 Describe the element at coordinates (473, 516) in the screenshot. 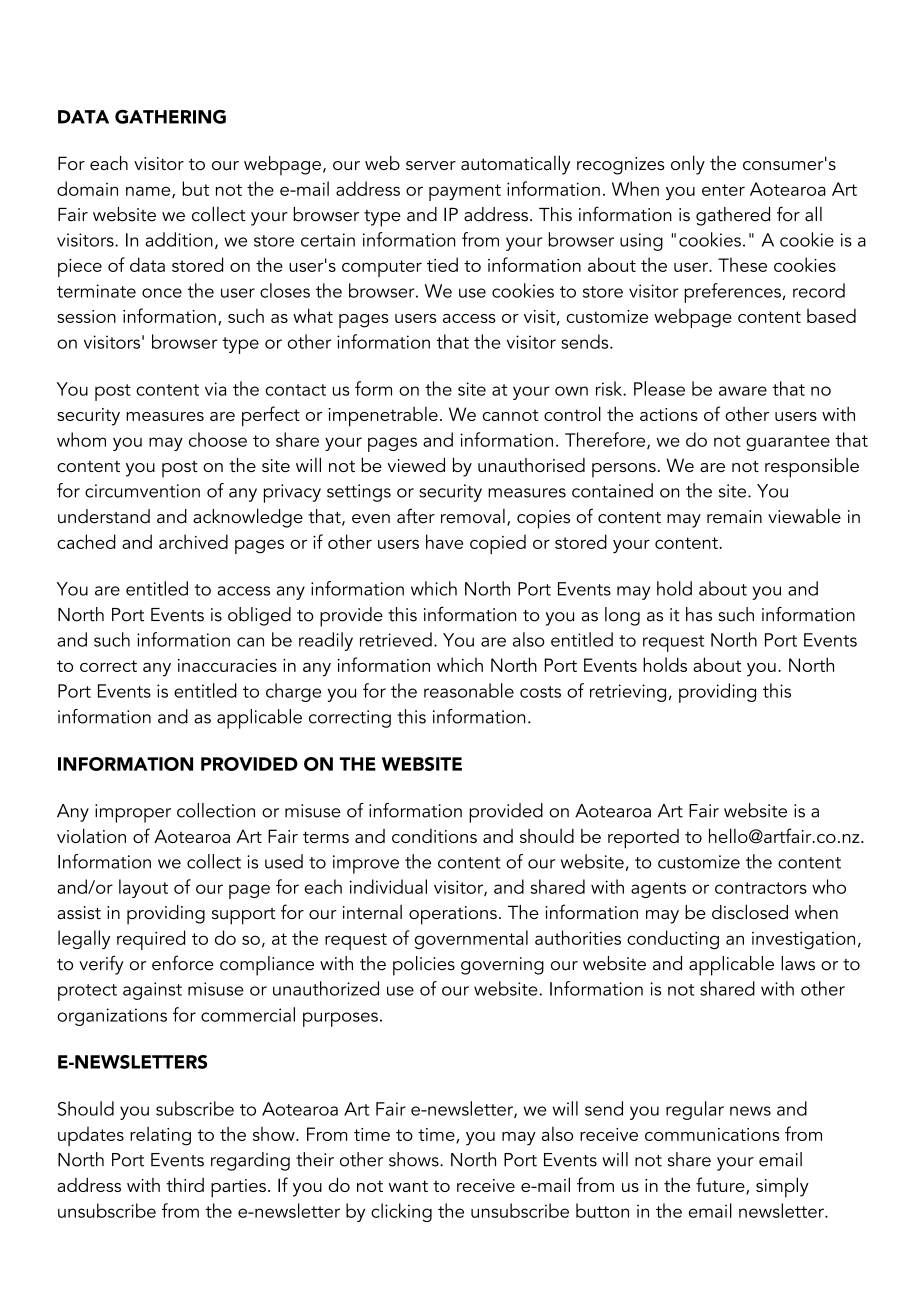

I see `removal` at that location.
